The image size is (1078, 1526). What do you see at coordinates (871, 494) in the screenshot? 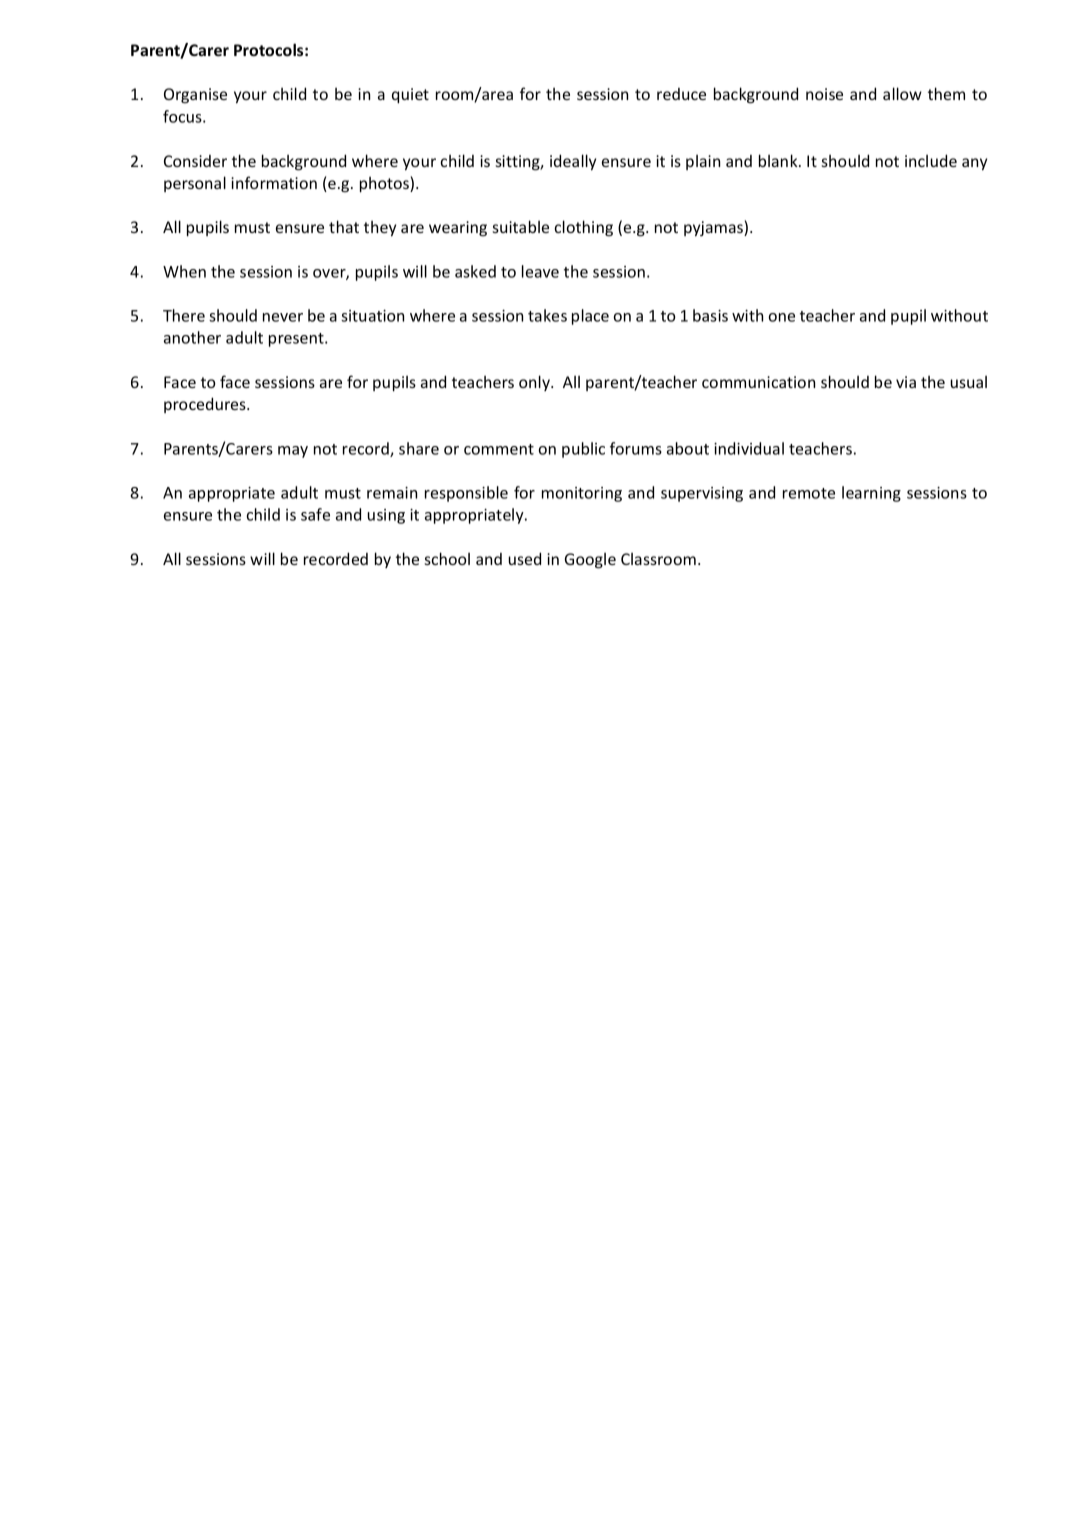
I see `learning` at bounding box center [871, 494].
